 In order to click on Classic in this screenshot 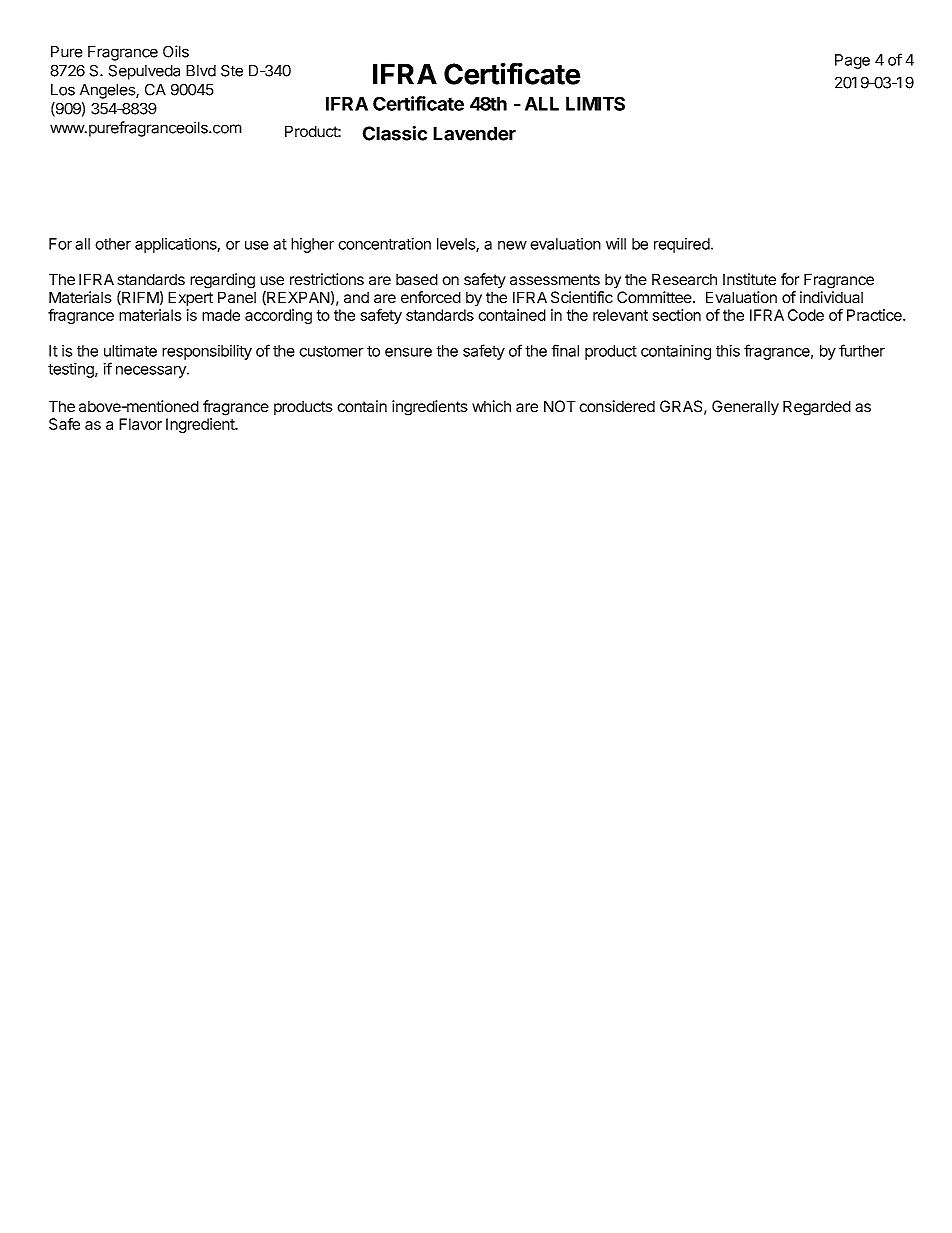, I will do `click(394, 133)`.
